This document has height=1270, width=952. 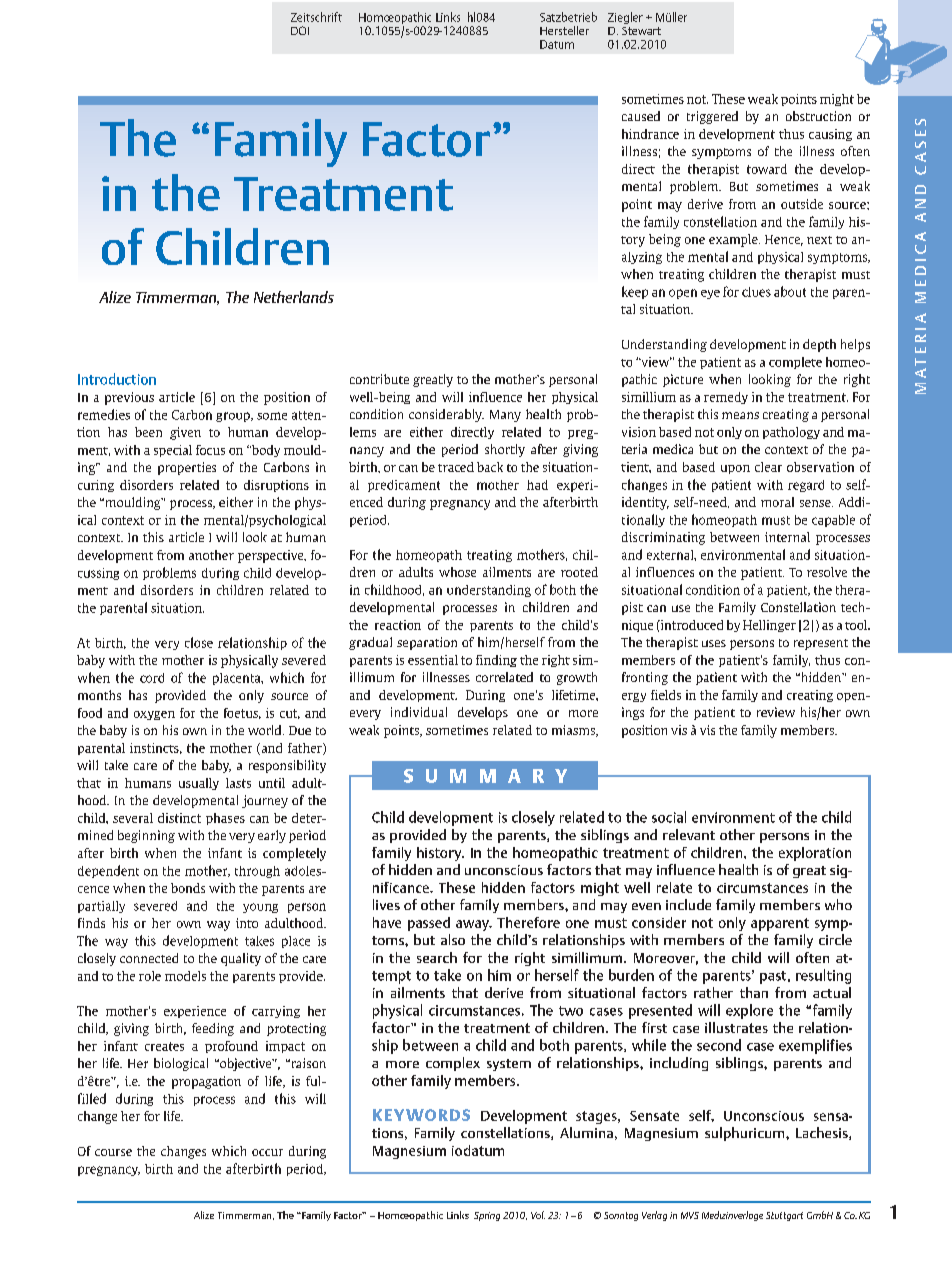 I want to click on Ziegler, so click(x=625, y=18).
